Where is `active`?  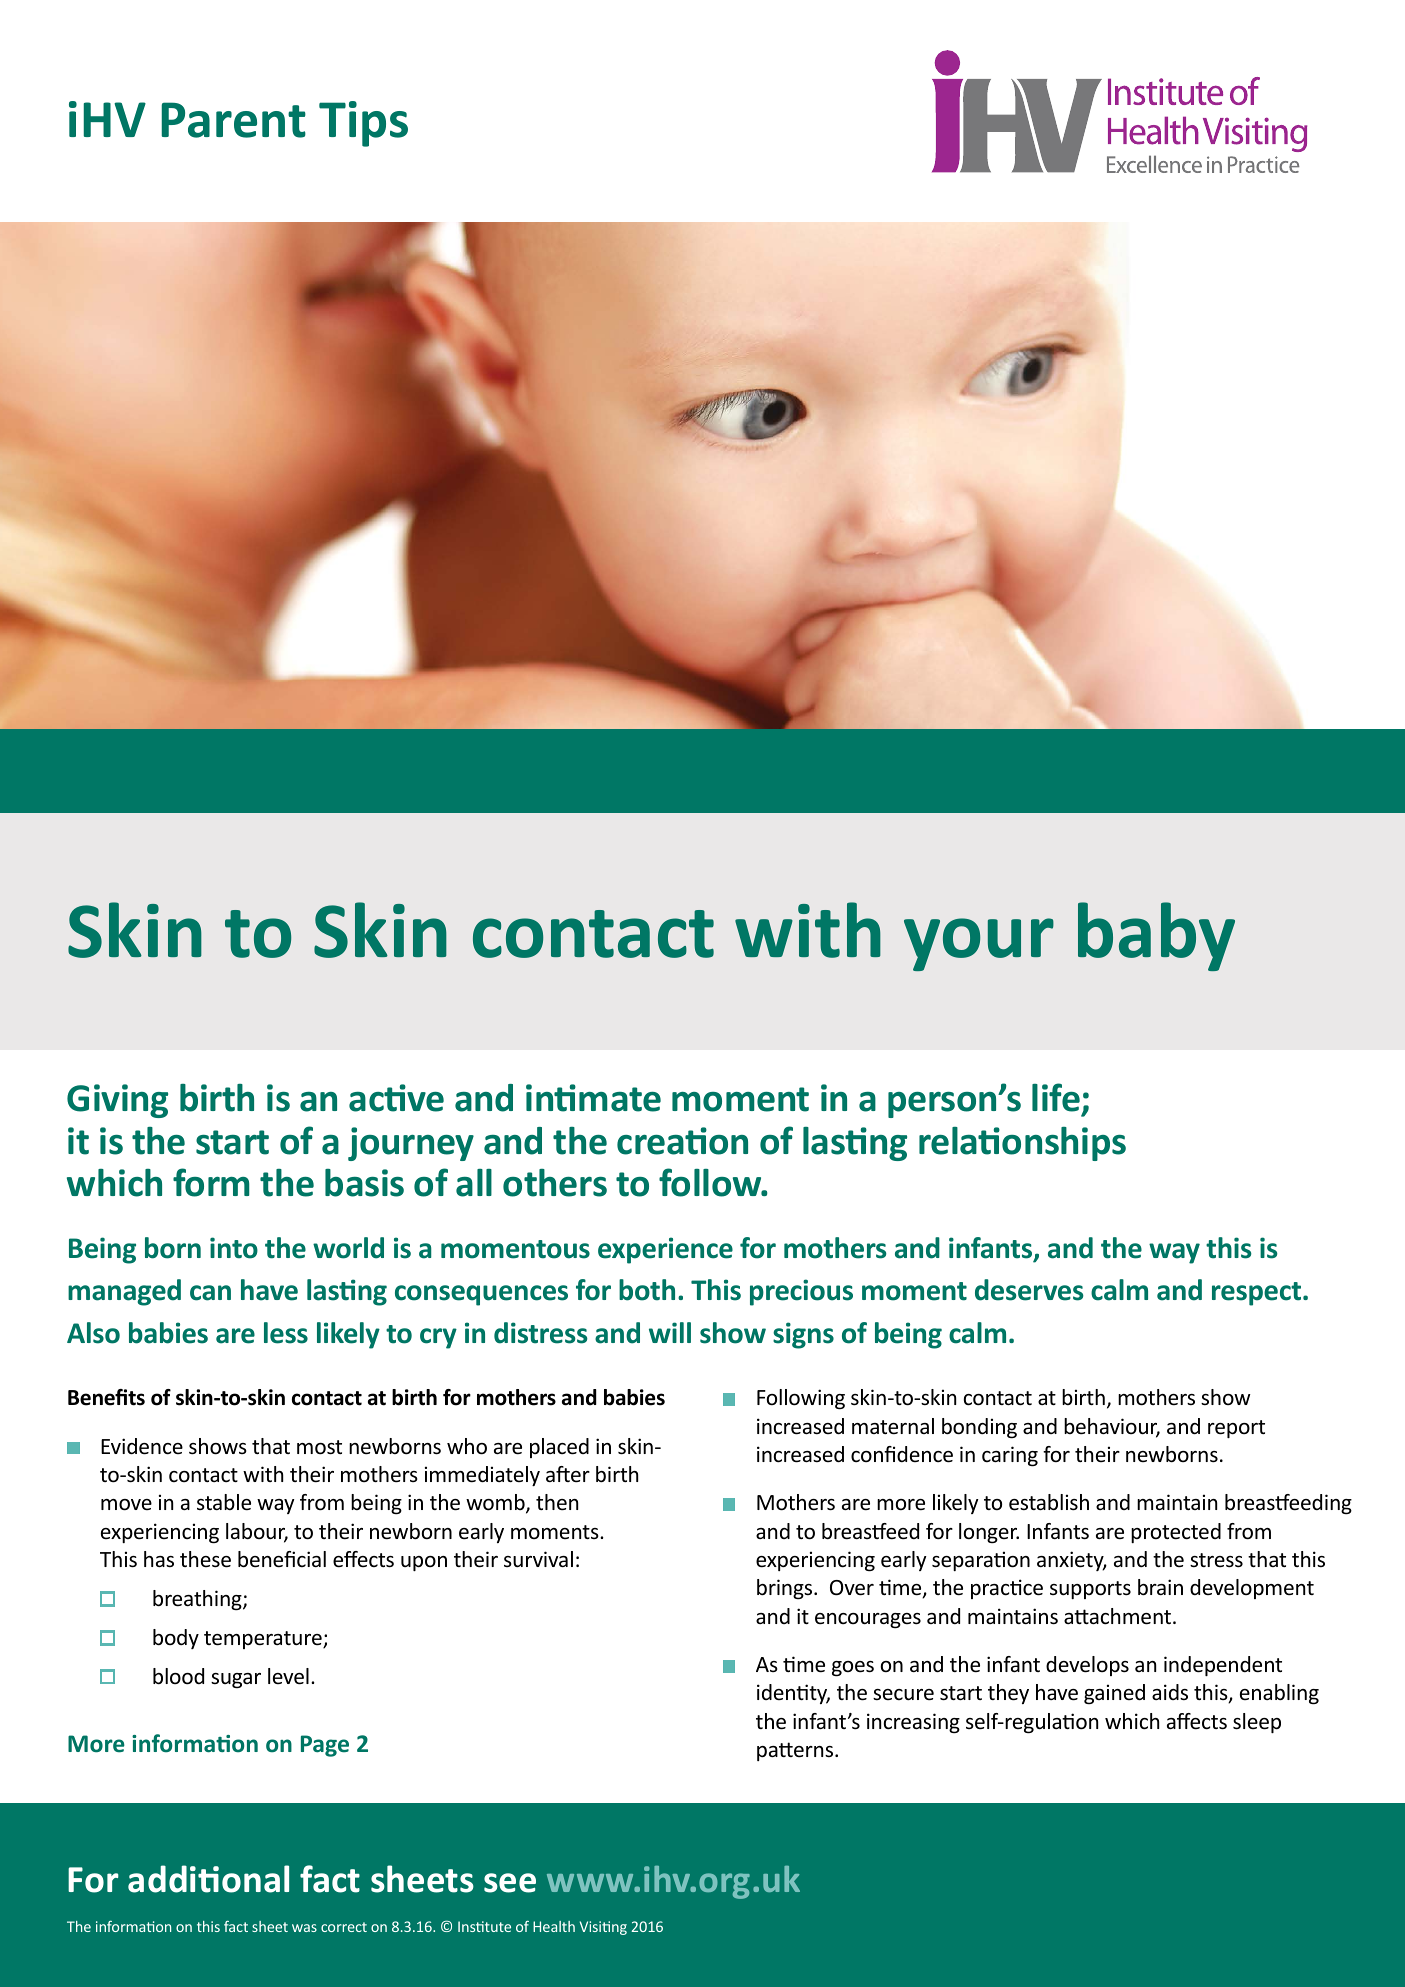
active is located at coordinates (396, 1098).
